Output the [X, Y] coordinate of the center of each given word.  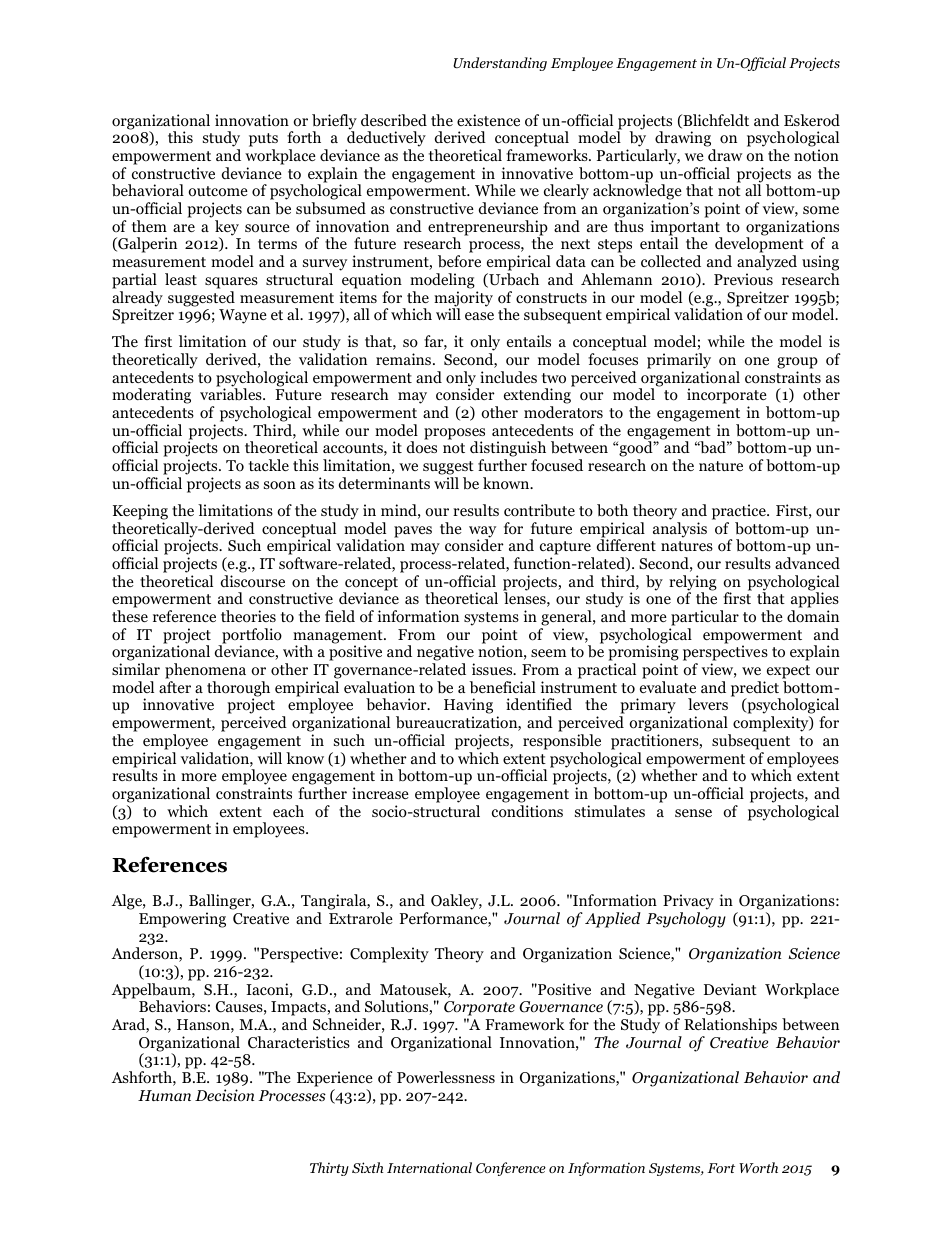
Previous [743, 279]
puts [263, 141]
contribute [539, 510]
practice [740, 512]
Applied [613, 920]
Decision [224, 1095]
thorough [238, 690]
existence [488, 120]
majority [463, 300]
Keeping [140, 512]
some [821, 210]
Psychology [686, 920]
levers [708, 704]
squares [231, 283]
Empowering [182, 920]
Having [468, 707]
